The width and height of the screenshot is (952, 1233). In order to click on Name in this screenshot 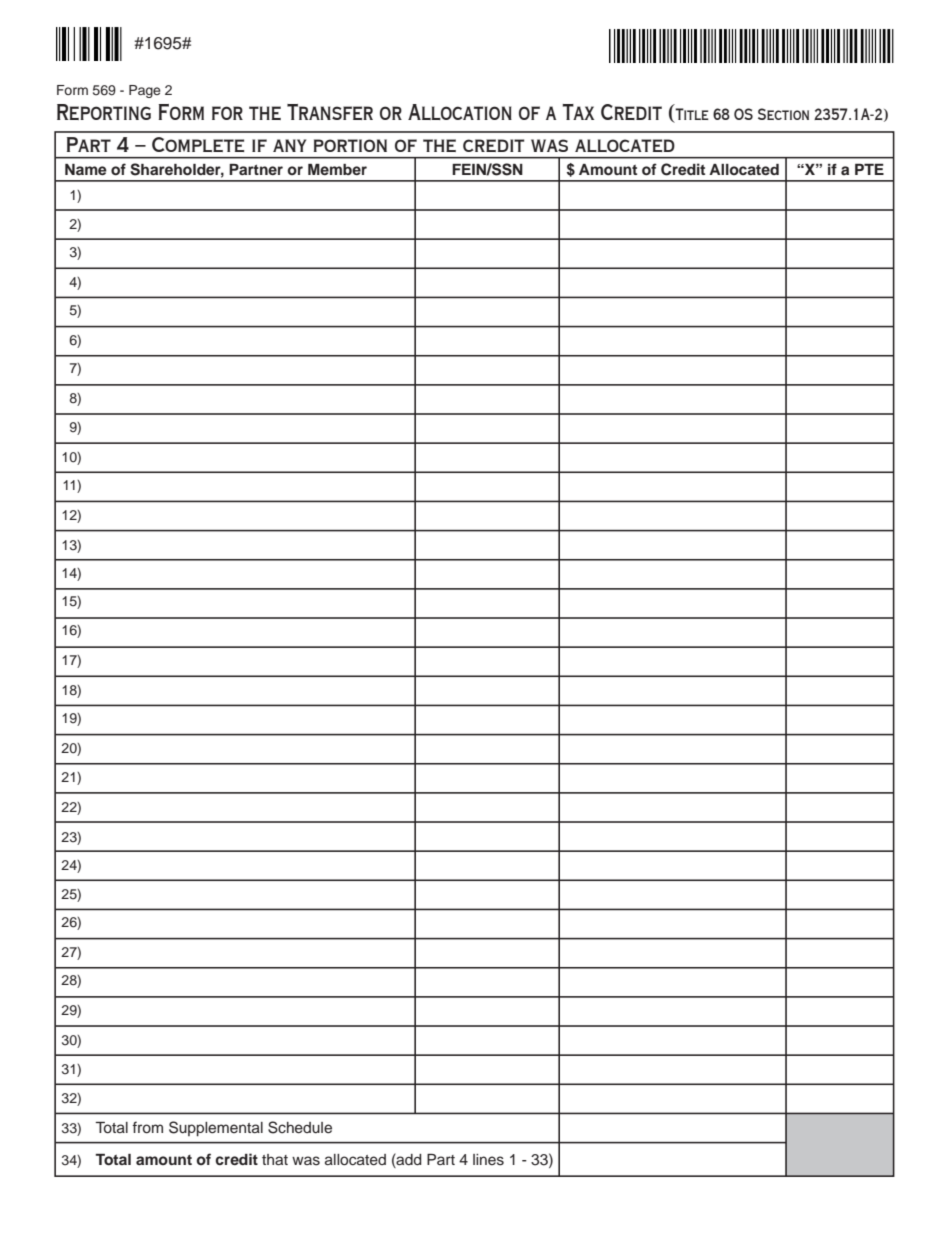, I will do `click(86, 169)`.
